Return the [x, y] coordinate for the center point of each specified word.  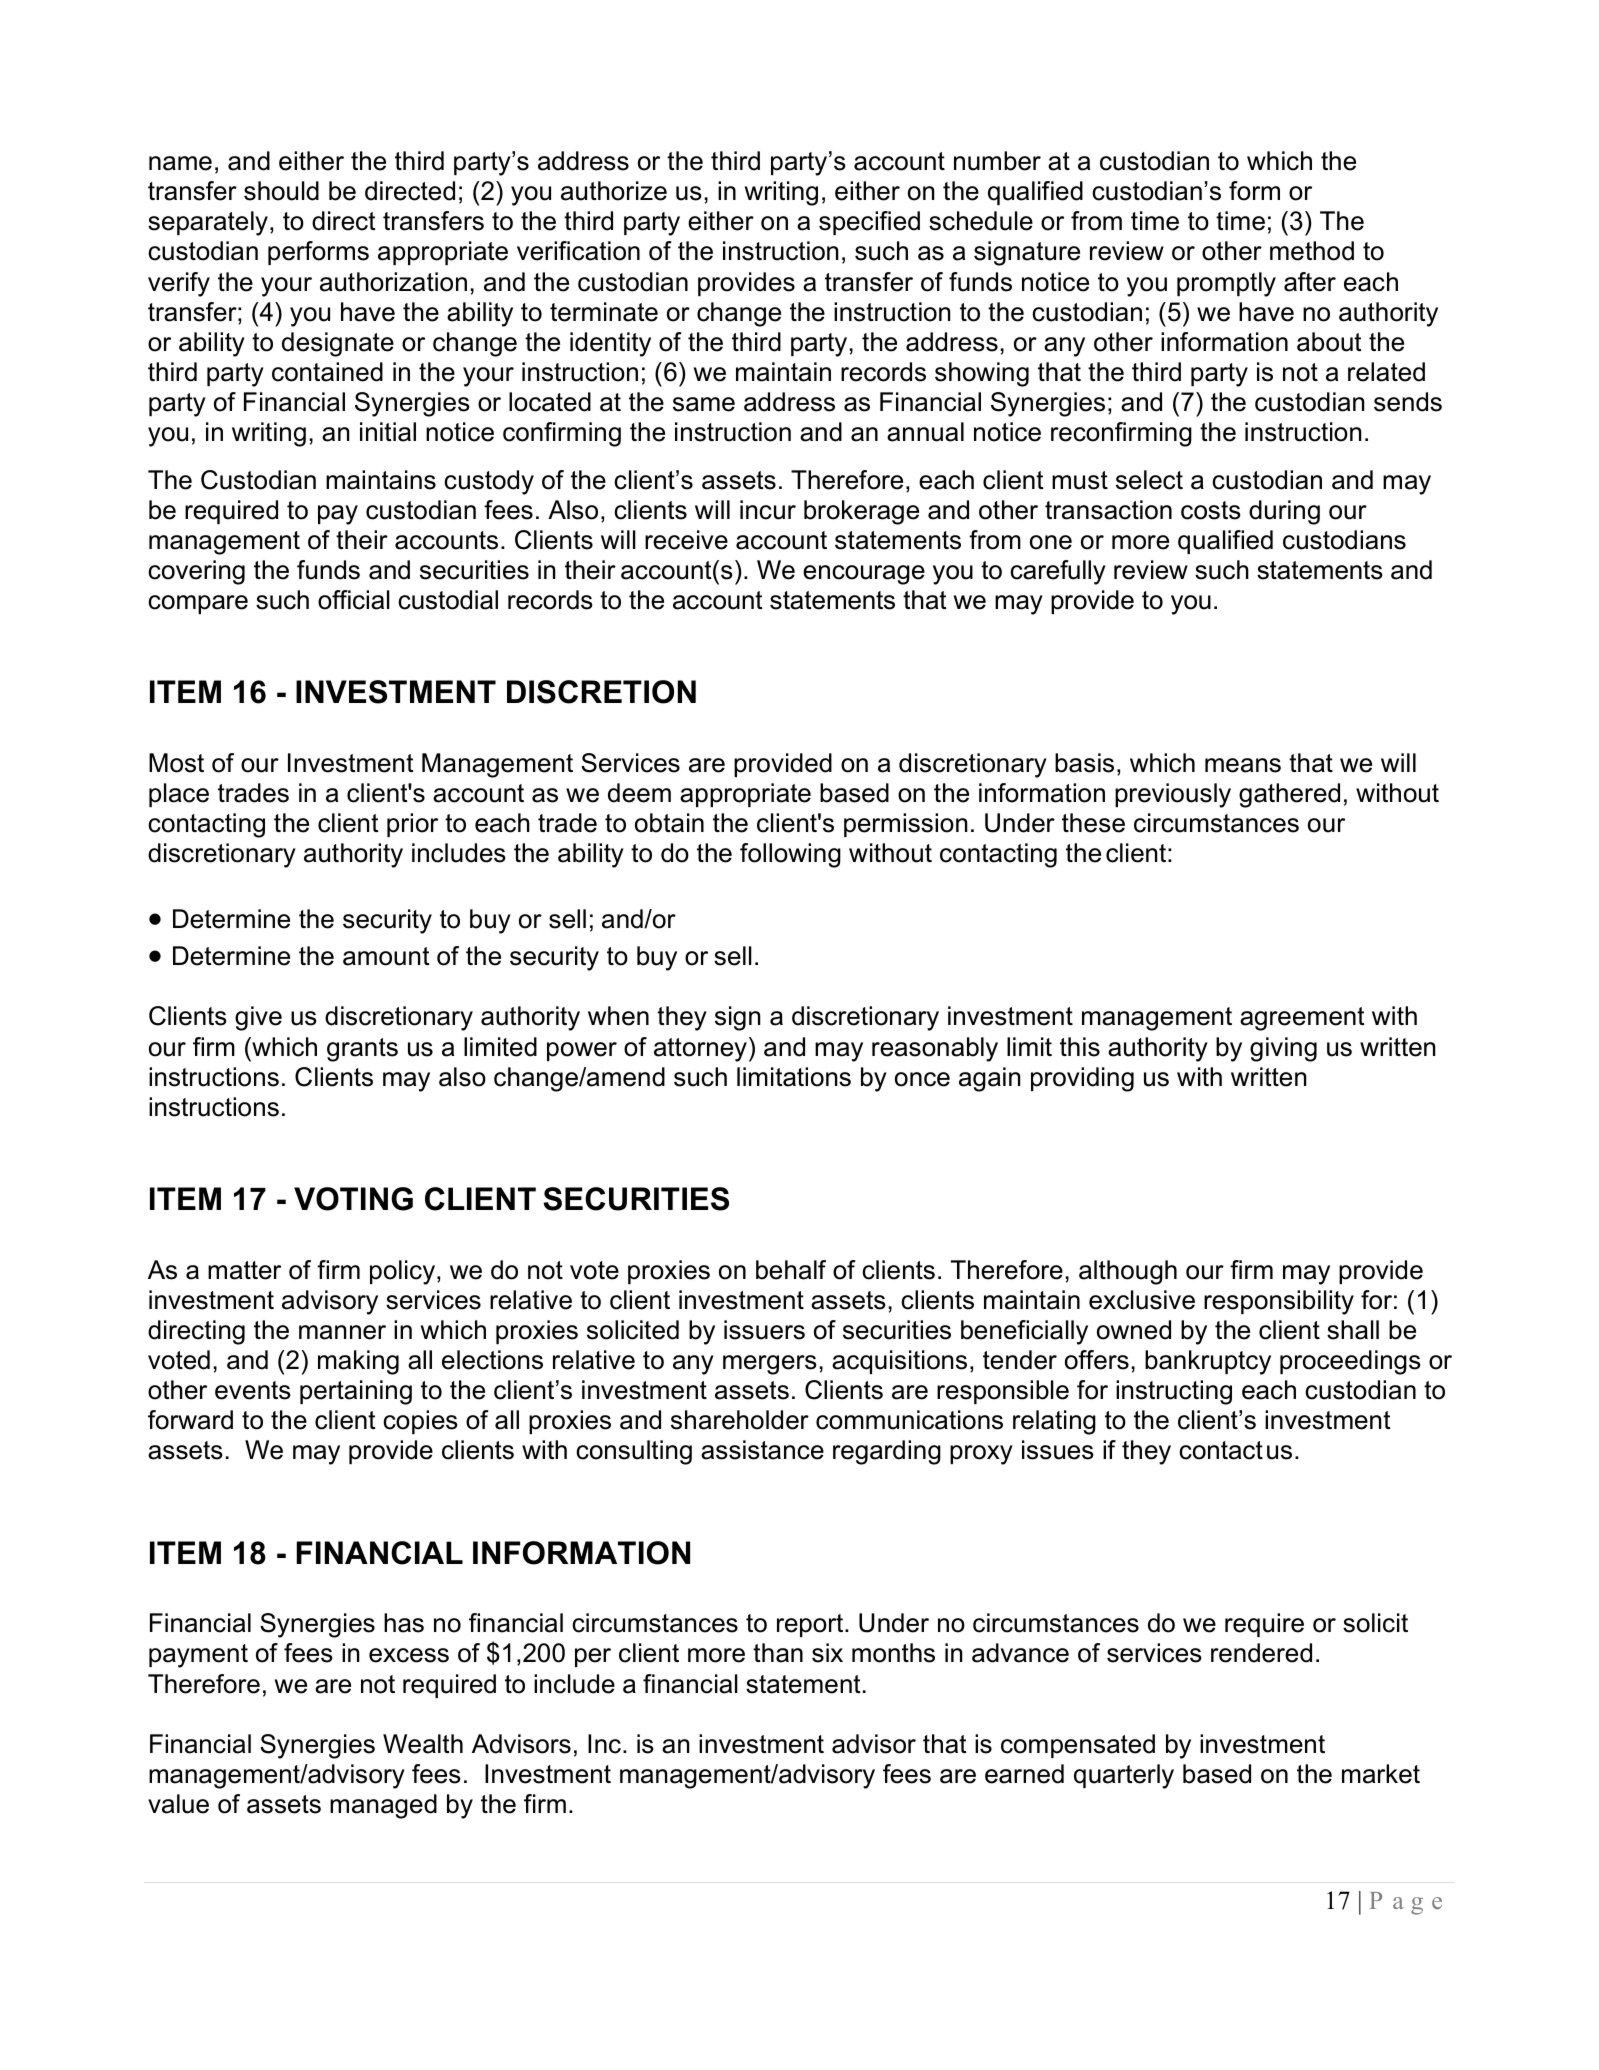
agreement [1302, 1019]
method [1312, 251]
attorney [700, 1050]
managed [383, 1806]
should [281, 191]
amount [386, 956]
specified [869, 223]
